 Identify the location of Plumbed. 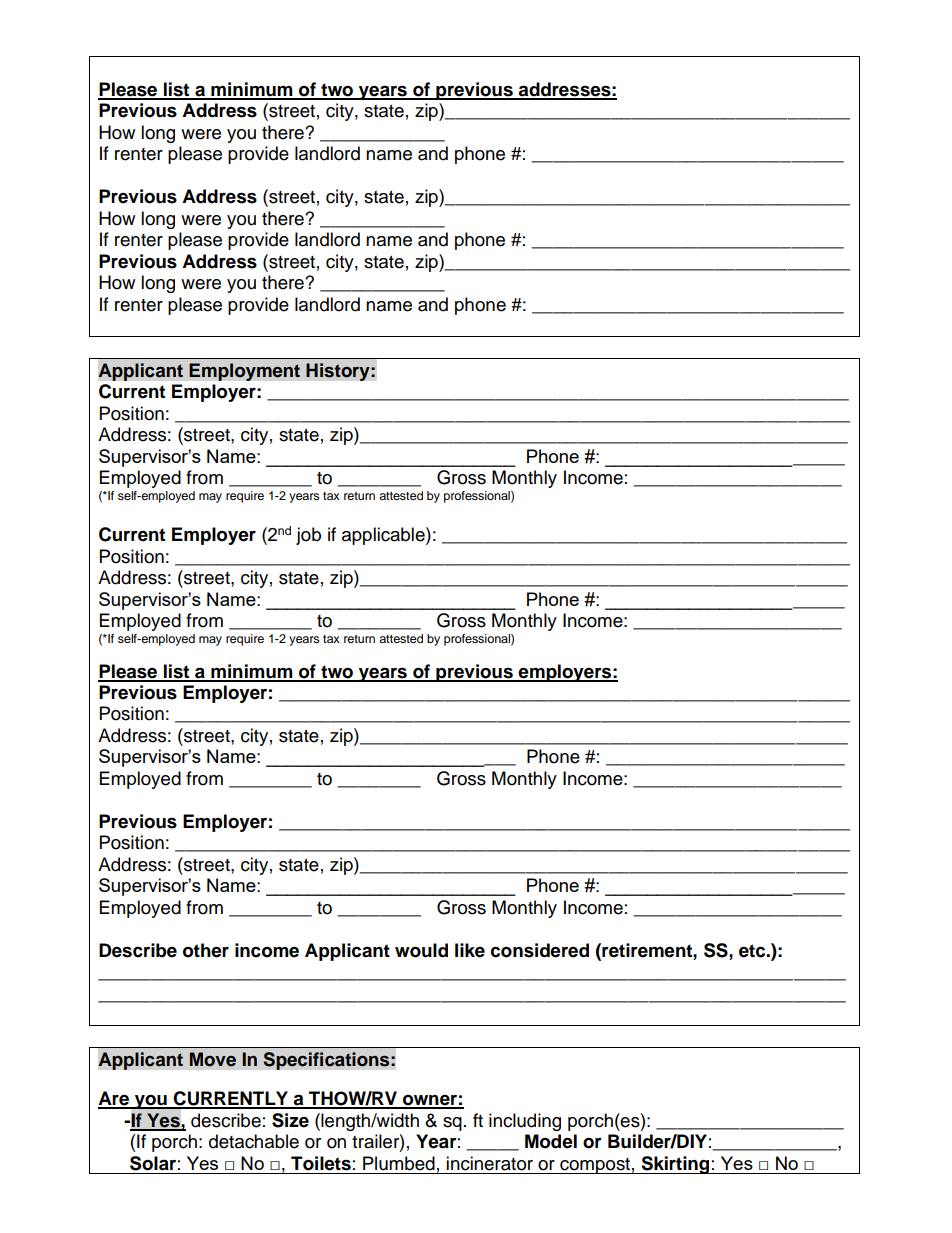
(399, 1163).
